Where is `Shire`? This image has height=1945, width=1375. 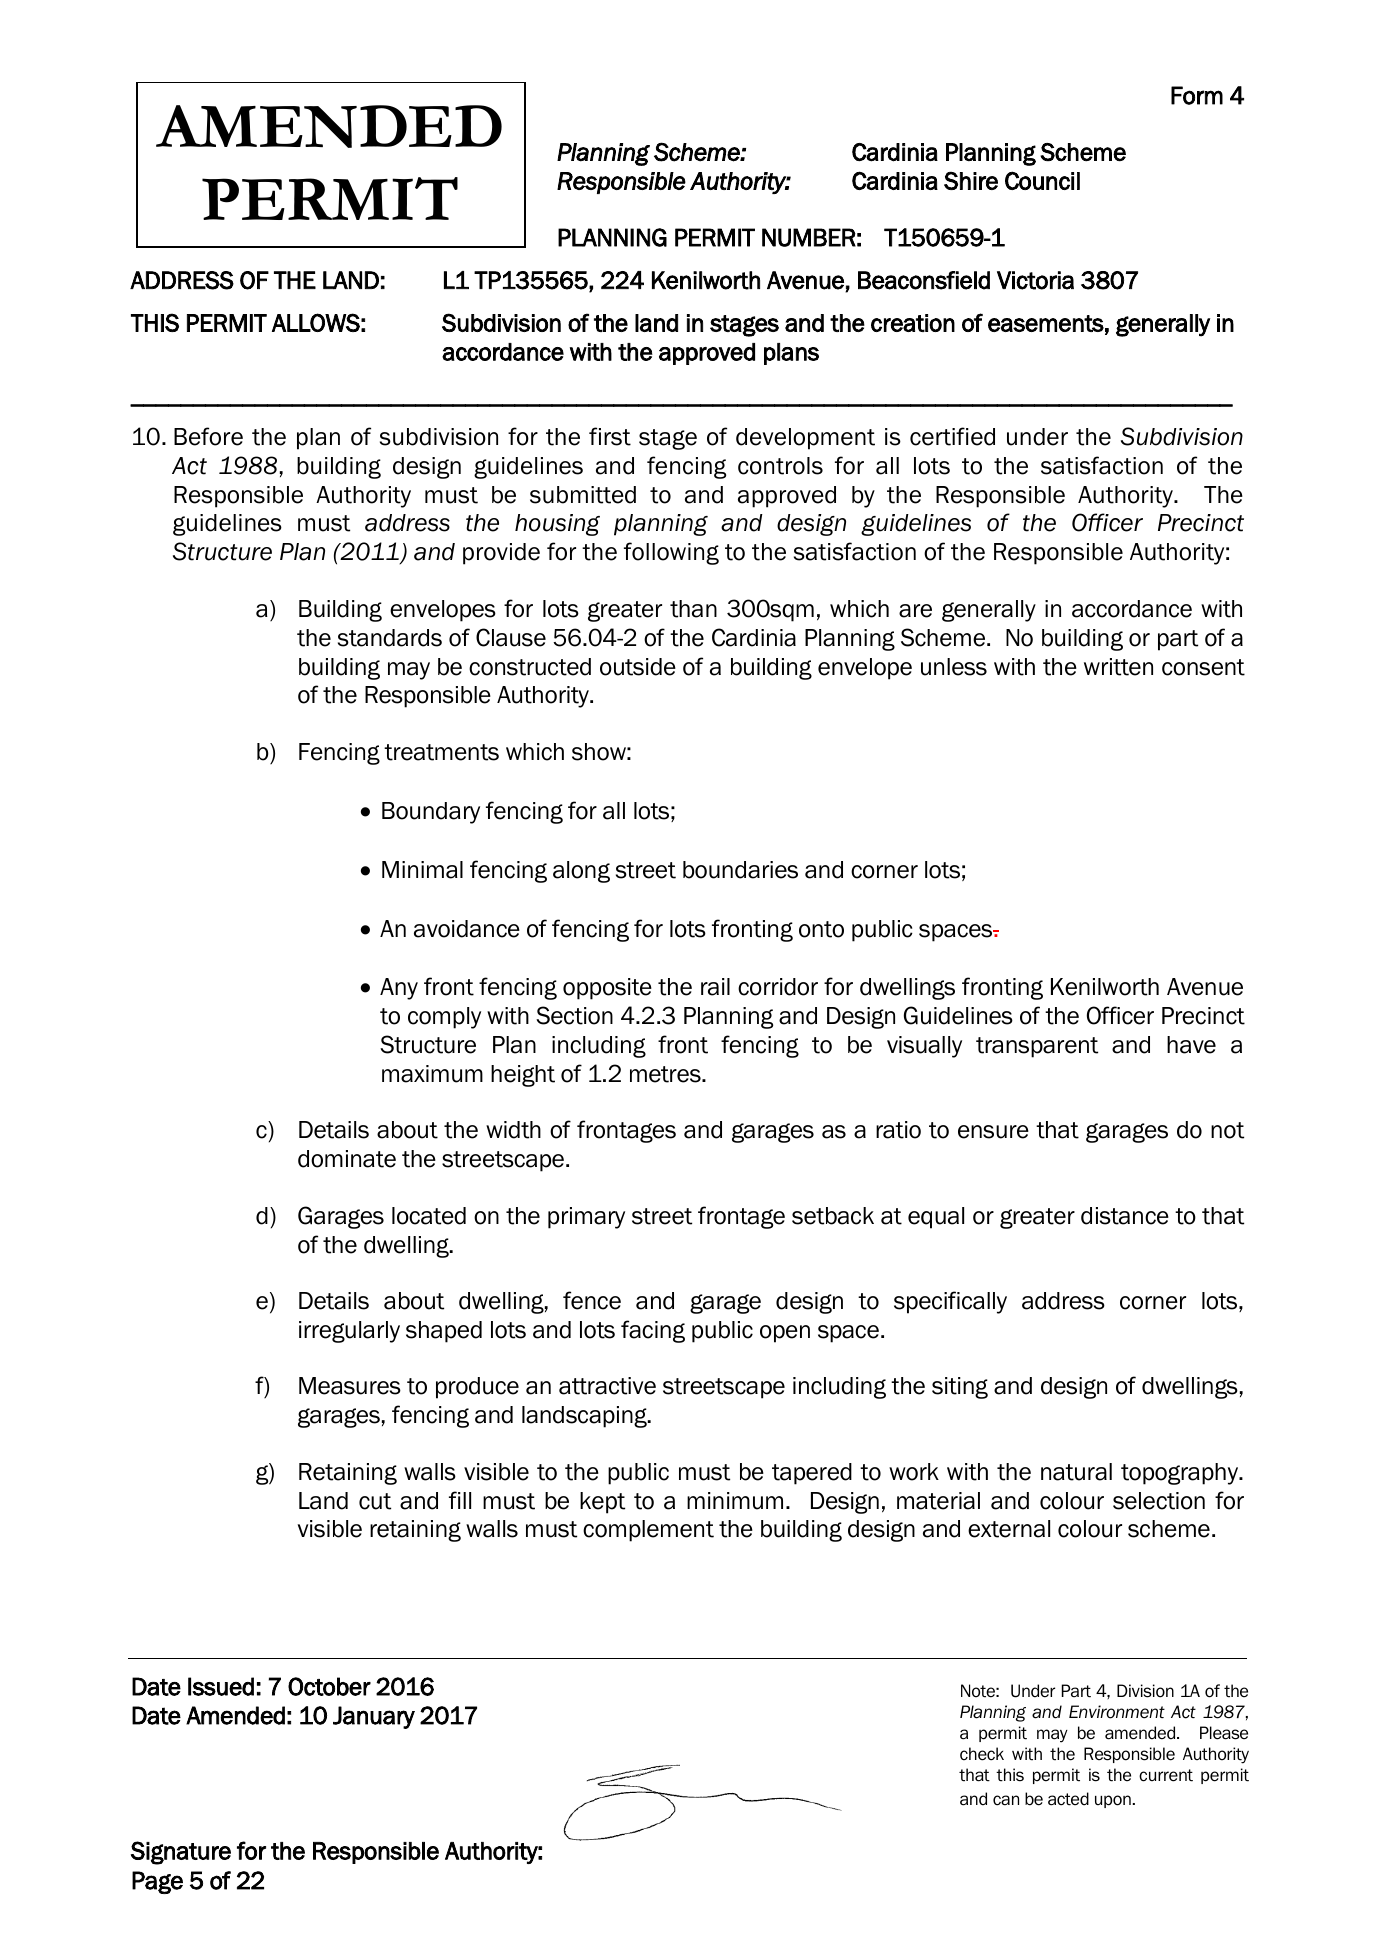 Shire is located at coordinates (971, 181).
